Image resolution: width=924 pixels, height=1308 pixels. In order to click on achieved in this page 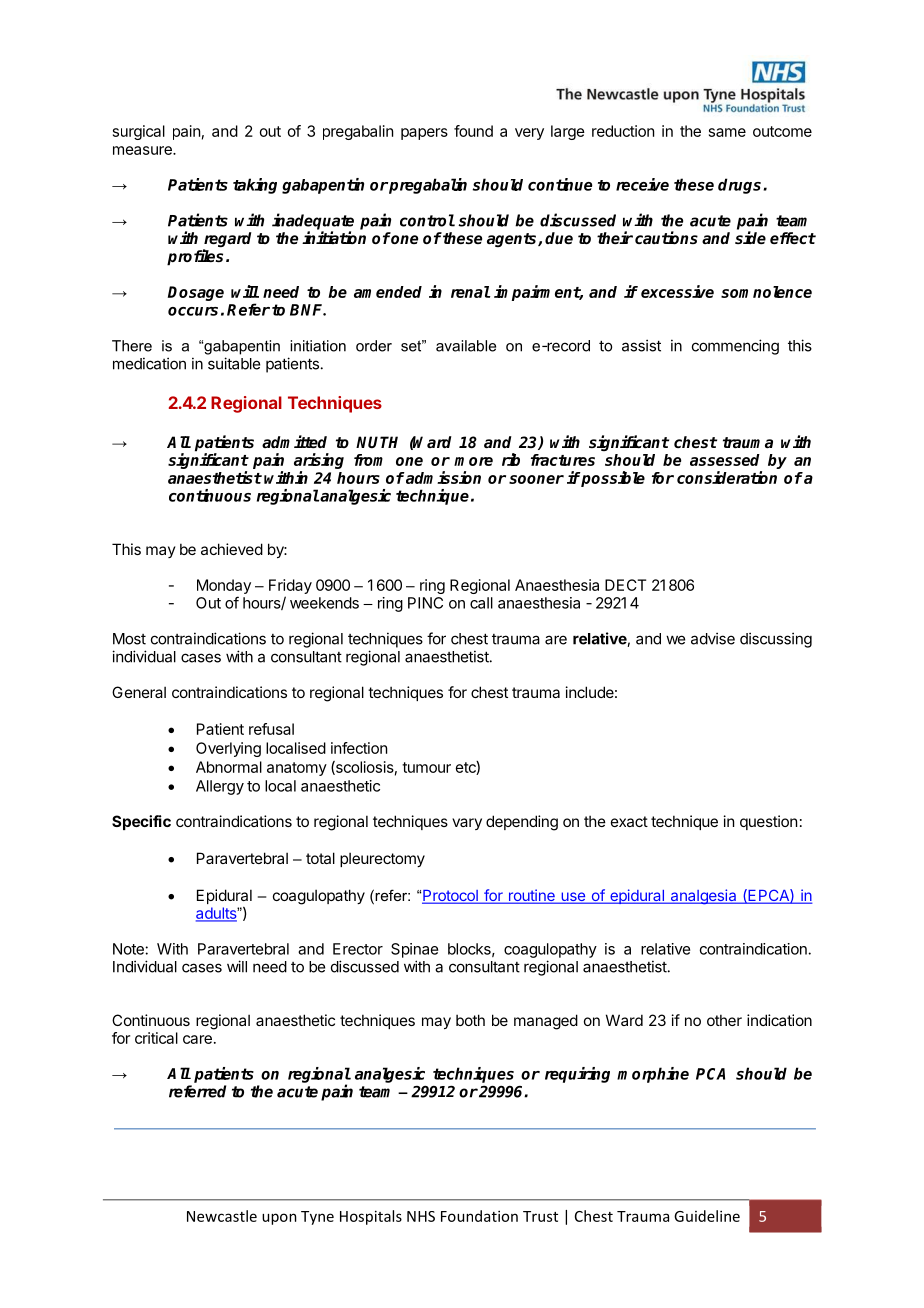, I will do `click(232, 549)`.
